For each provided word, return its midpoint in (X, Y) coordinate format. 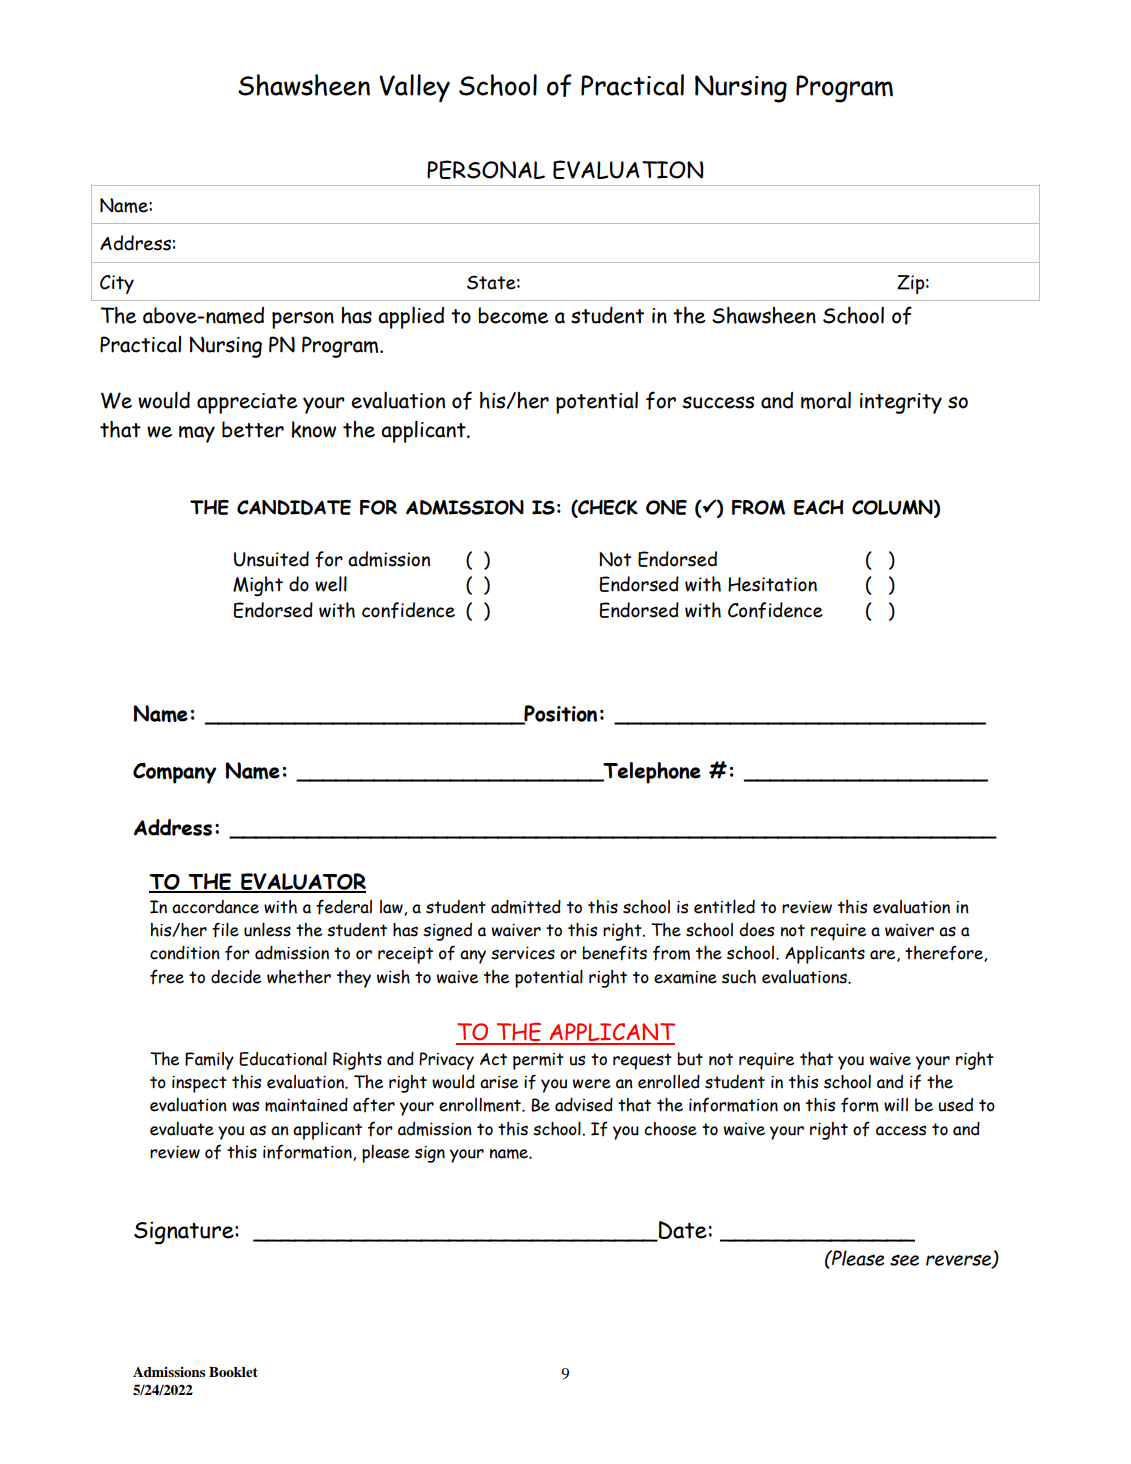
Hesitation (772, 584)
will (896, 1105)
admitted (526, 907)
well (331, 584)
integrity (901, 403)
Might (258, 586)
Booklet (233, 1372)
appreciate (247, 403)
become (513, 315)
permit (538, 1061)
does (756, 930)
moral (826, 400)
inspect (199, 1084)
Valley (414, 88)
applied (411, 317)
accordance (215, 907)
